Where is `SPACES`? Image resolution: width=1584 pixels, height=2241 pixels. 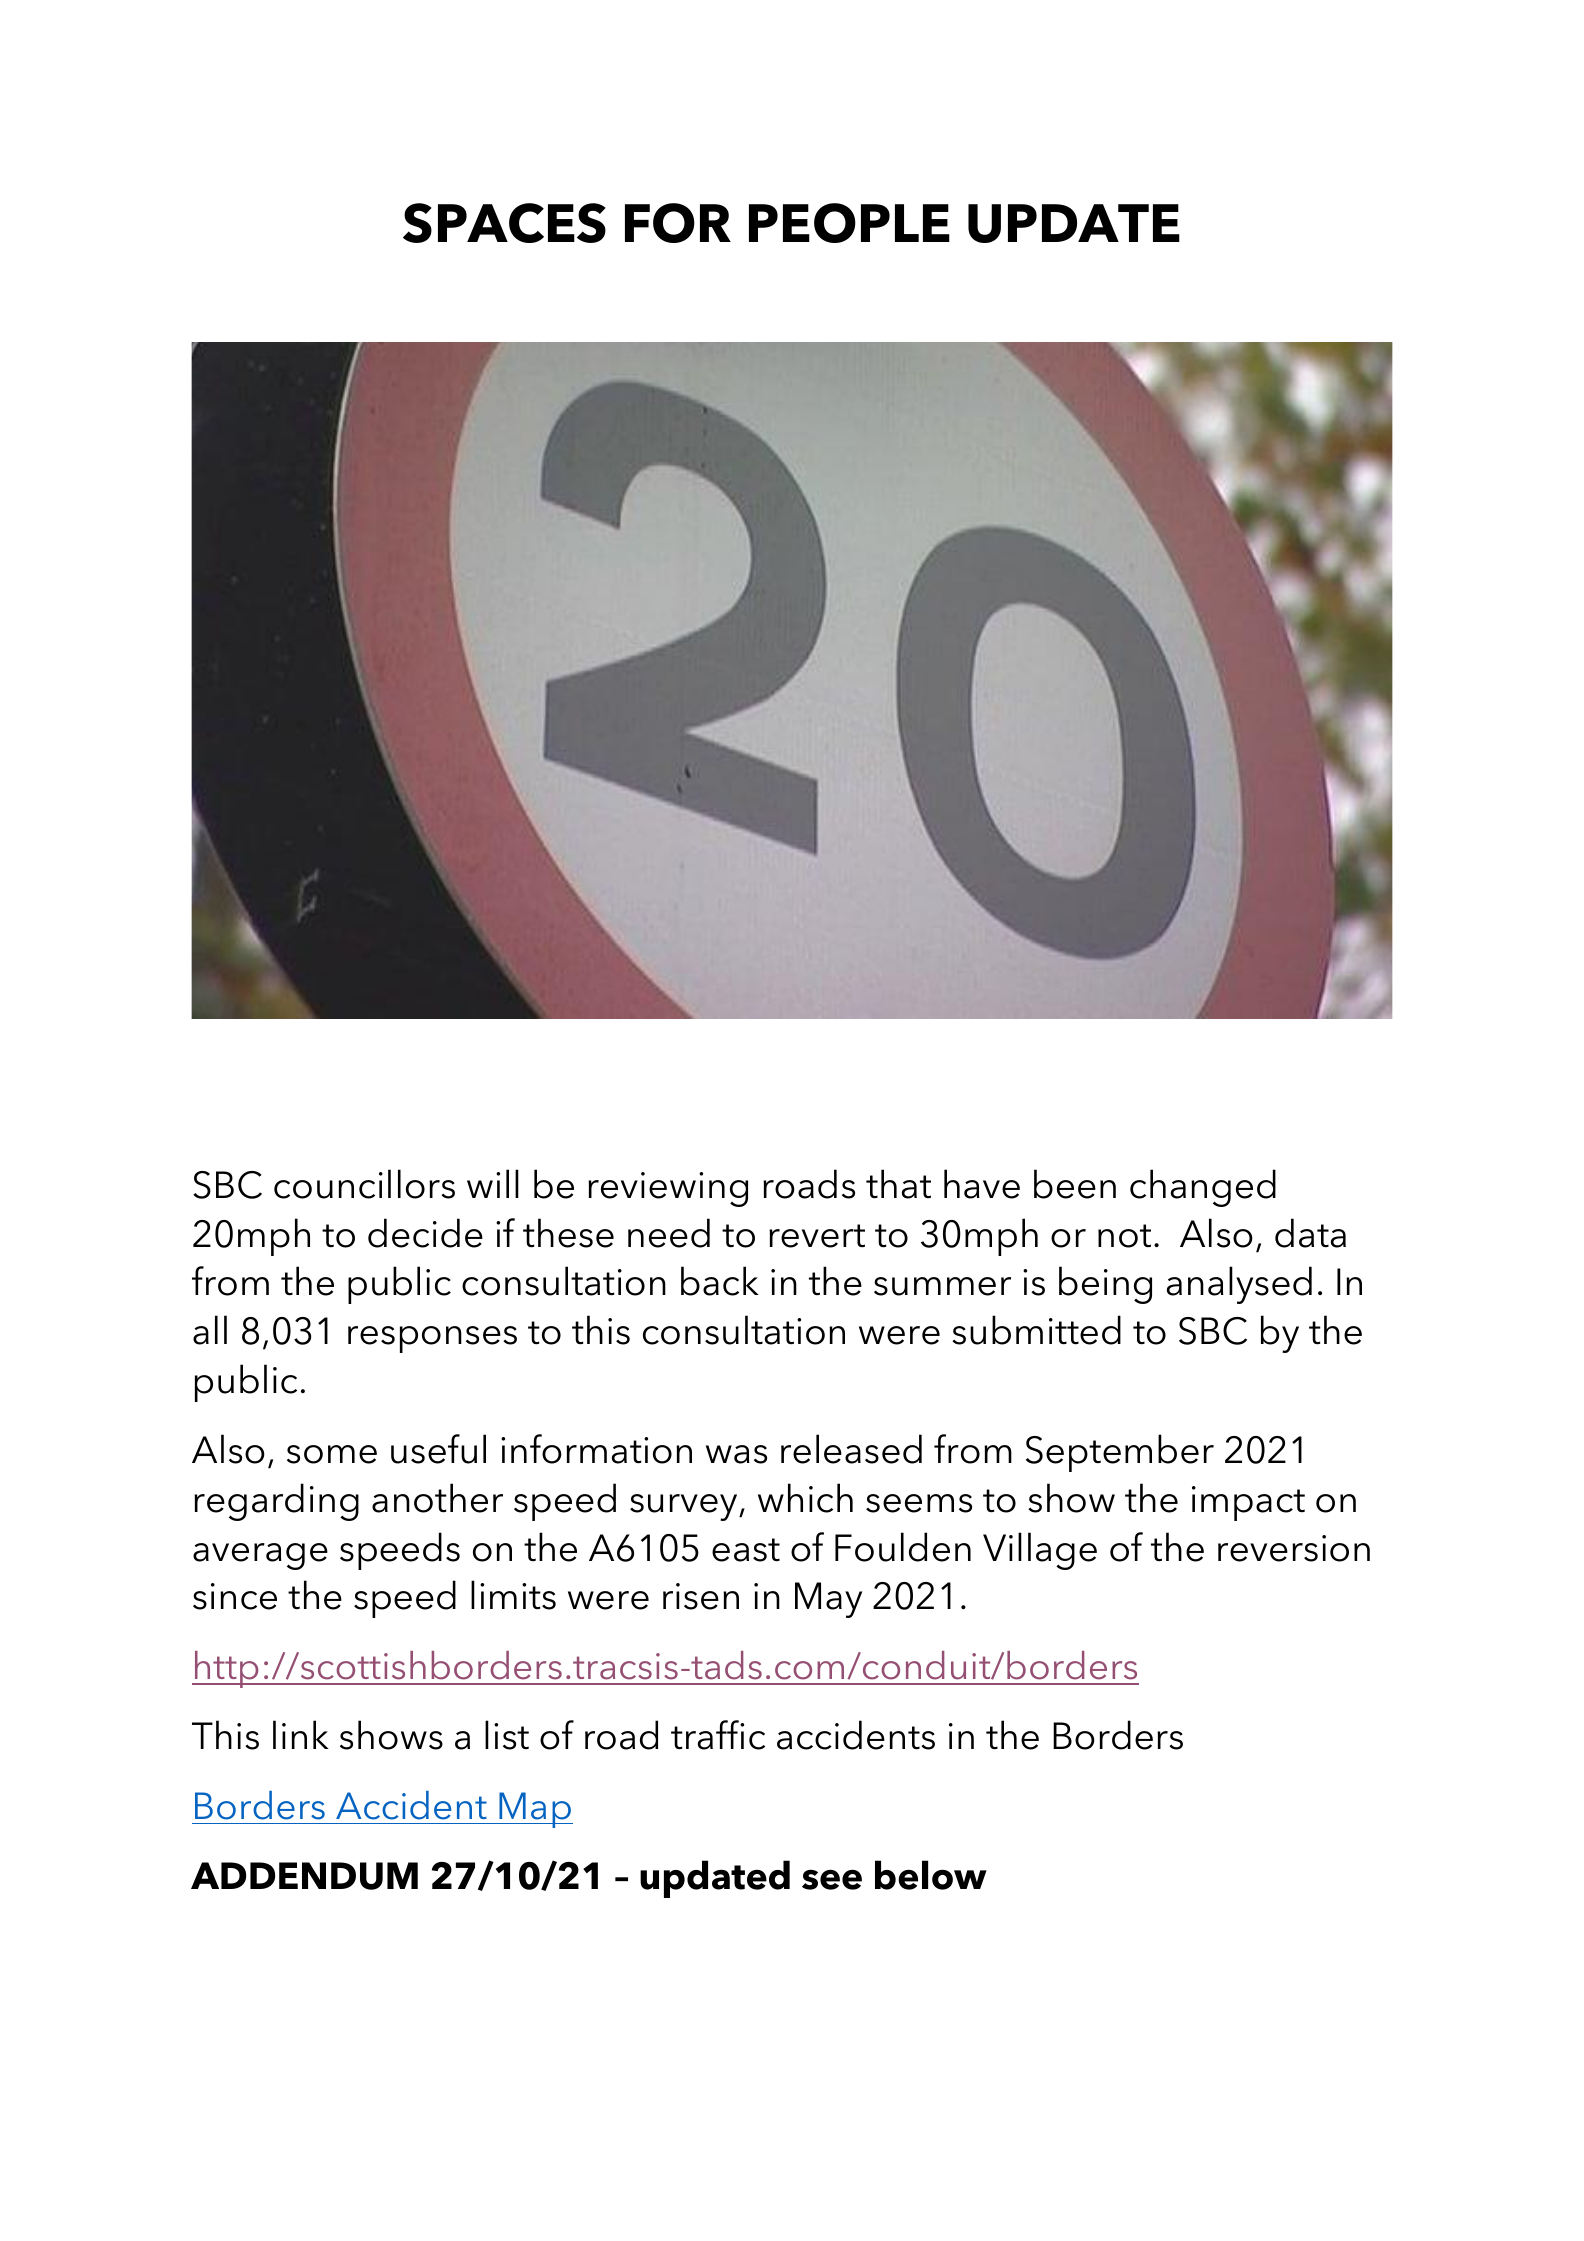 SPACES is located at coordinates (504, 223).
